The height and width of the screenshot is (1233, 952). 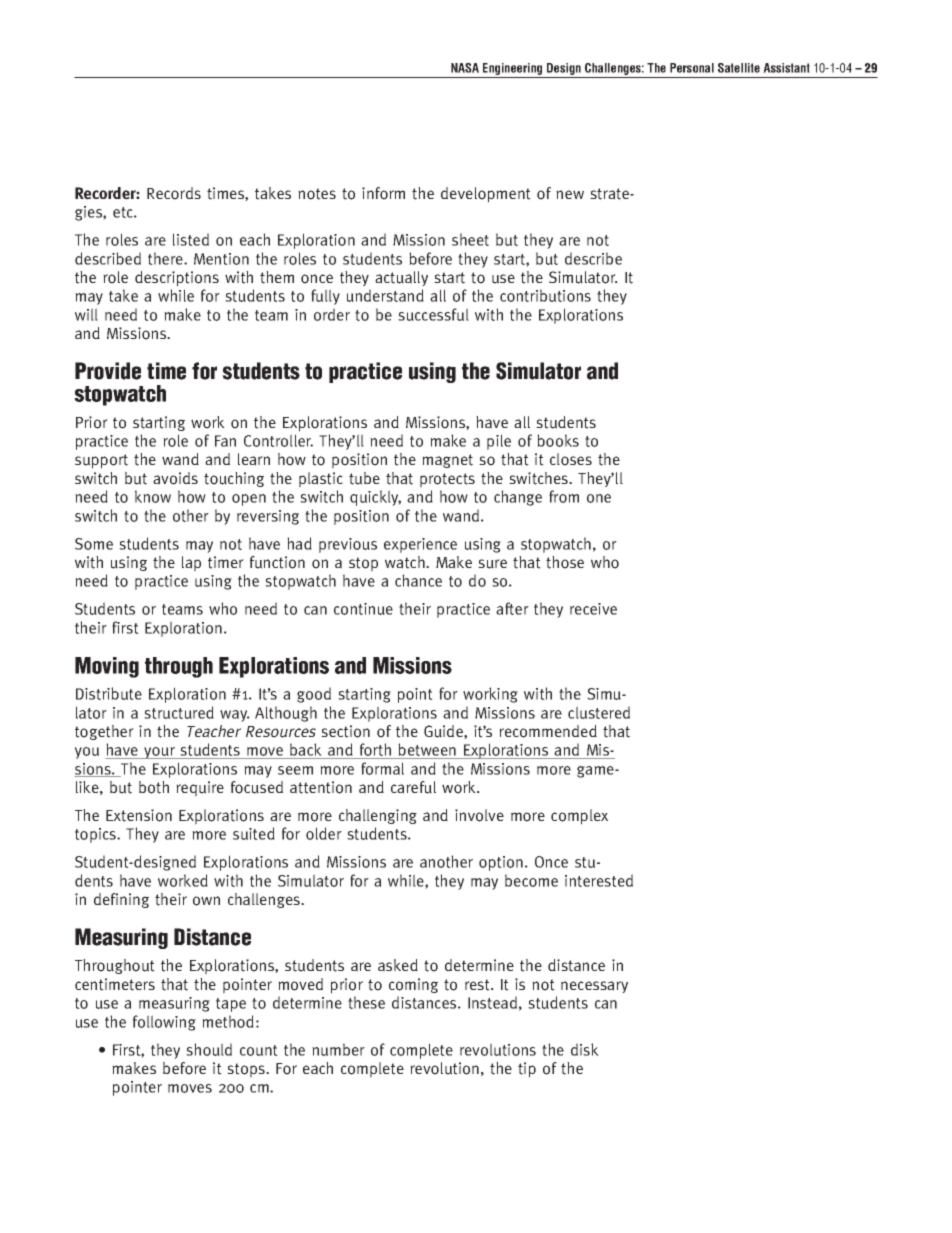 I want to click on following, so click(x=164, y=1023).
